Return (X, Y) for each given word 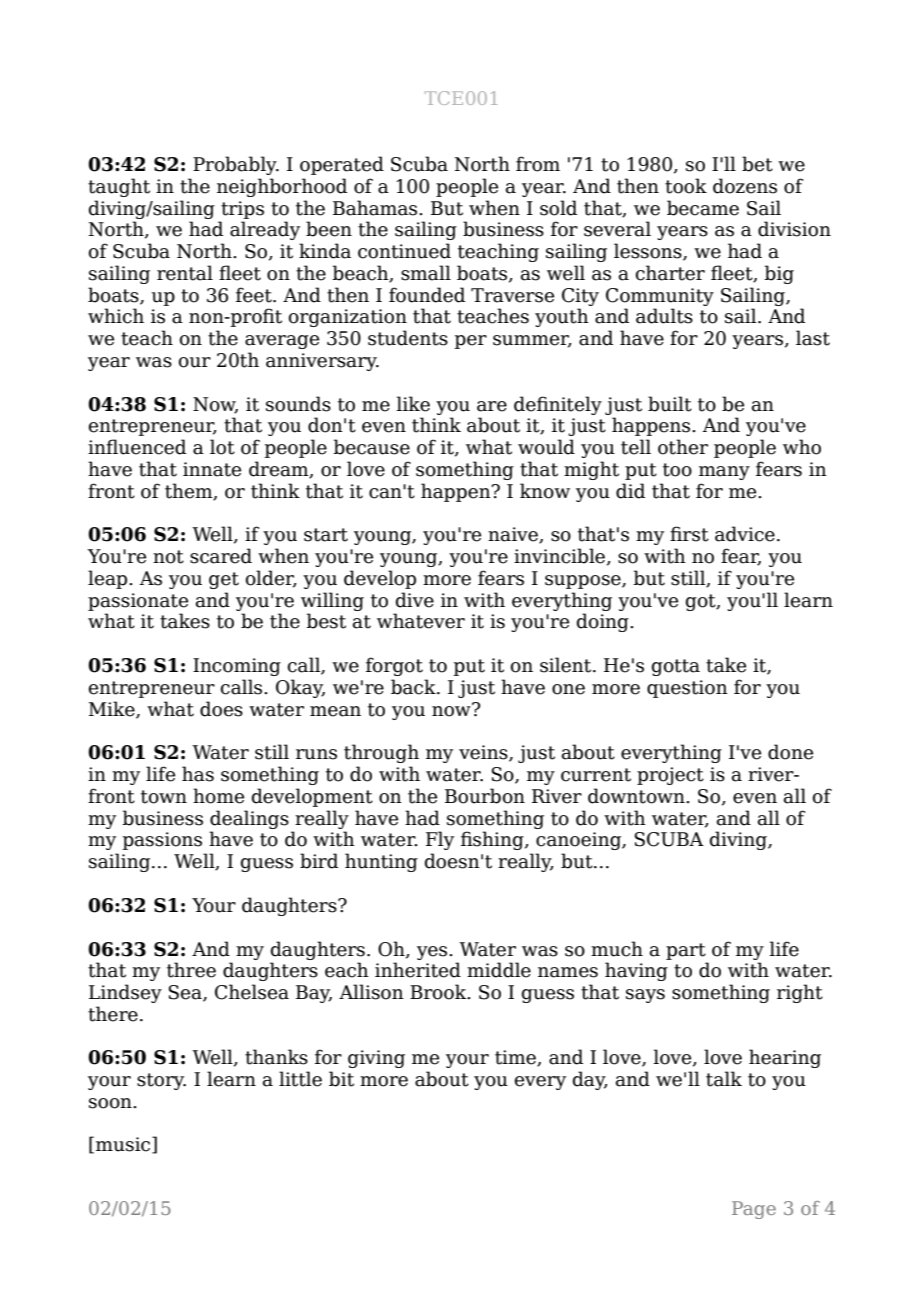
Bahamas (376, 208)
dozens (745, 186)
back (414, 687)
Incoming (237, 667)
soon (111, 1103)
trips (242, 210)
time (516, 1058)
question (687, 689)
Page (754, 1210)
